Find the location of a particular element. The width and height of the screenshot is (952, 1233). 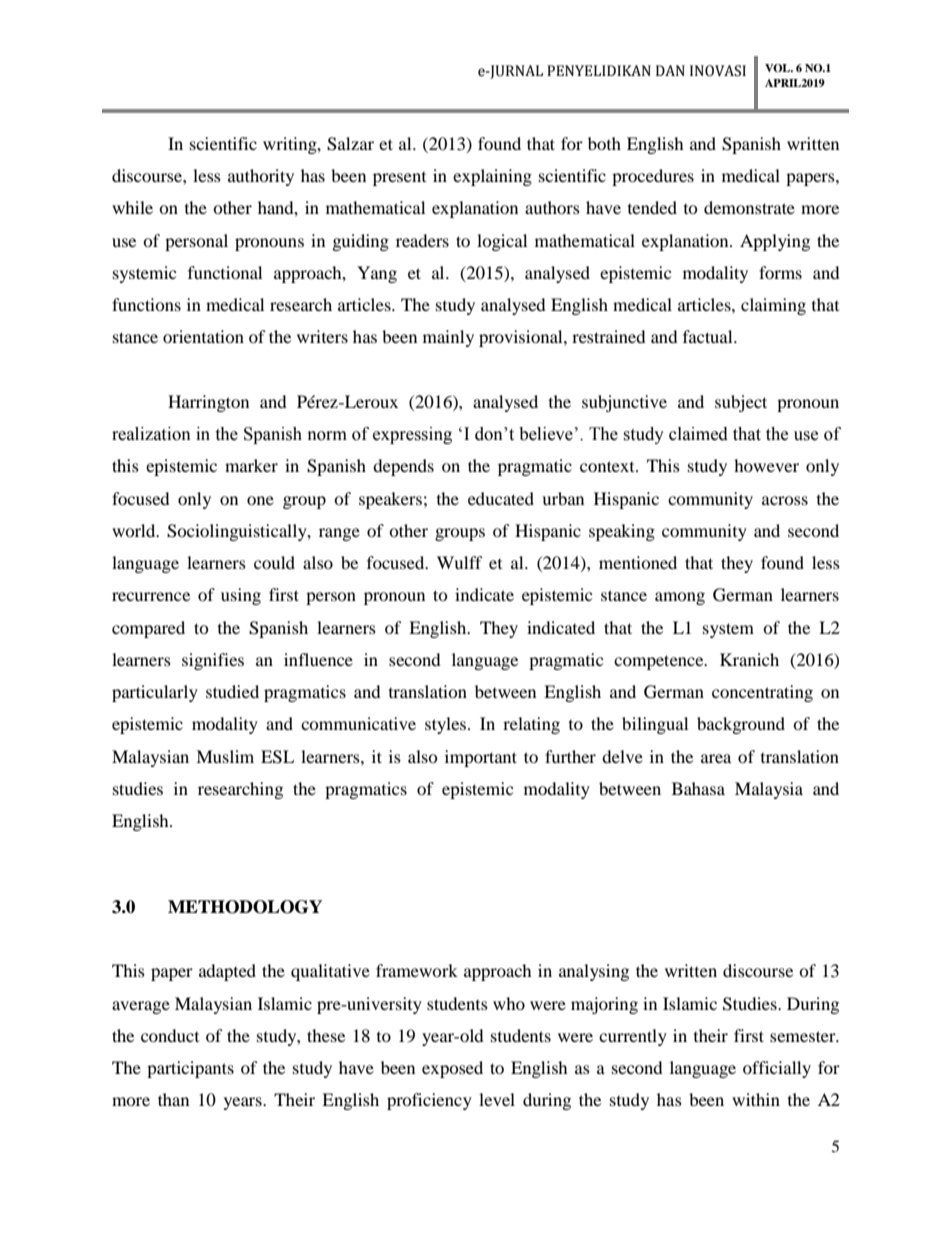

mainly is located at coordinates (448, 338).
